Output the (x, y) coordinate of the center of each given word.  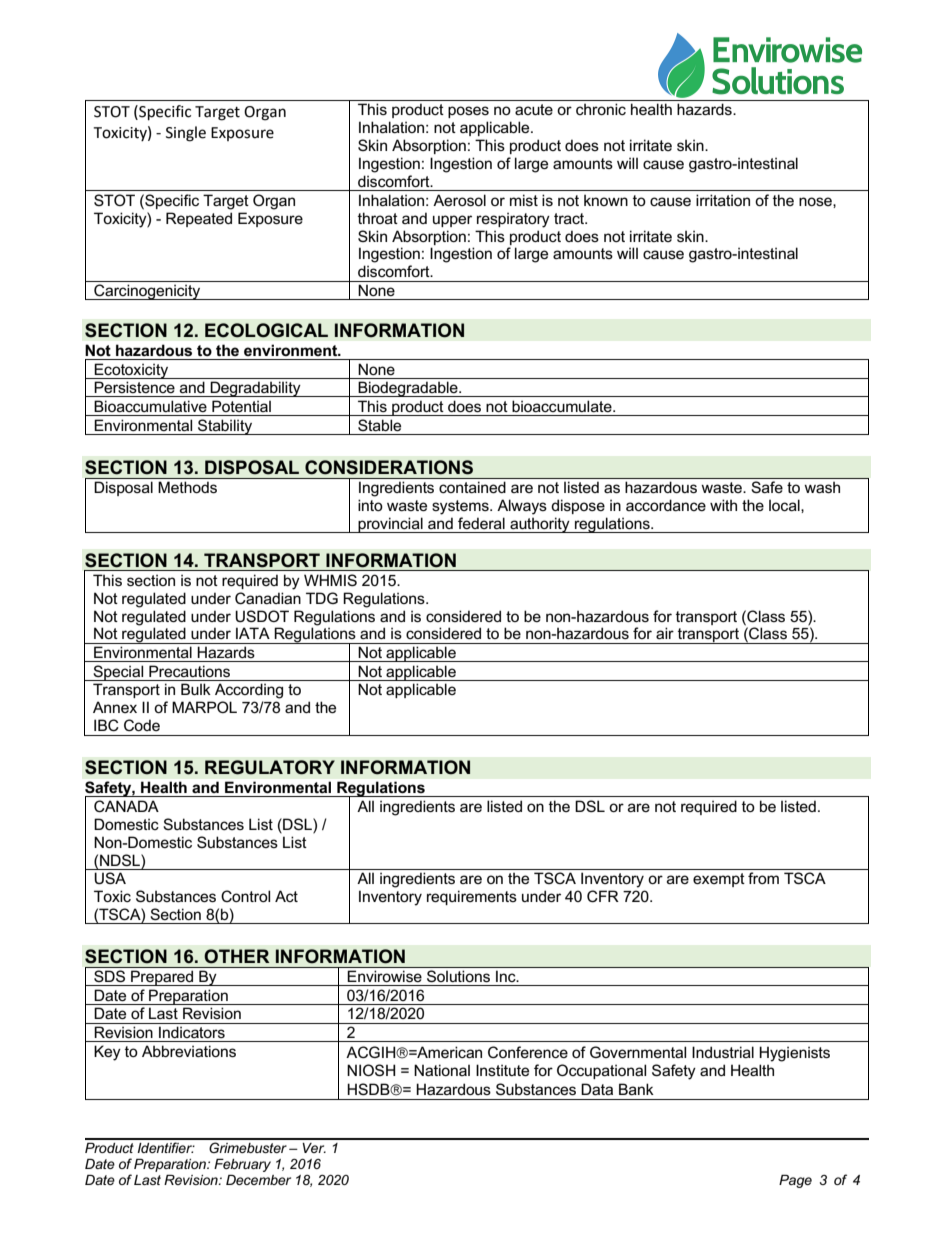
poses (468, 112)
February (242, 1165)
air (665, 633)
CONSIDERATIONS (389, 467)
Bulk (196, 689)
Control (245, 896)
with (723, 505)
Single (186, 134)
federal (481, 523)
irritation (723, 200)
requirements (472, 897)
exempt (719, 880)
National (442, 1070)
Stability (225, 427)
